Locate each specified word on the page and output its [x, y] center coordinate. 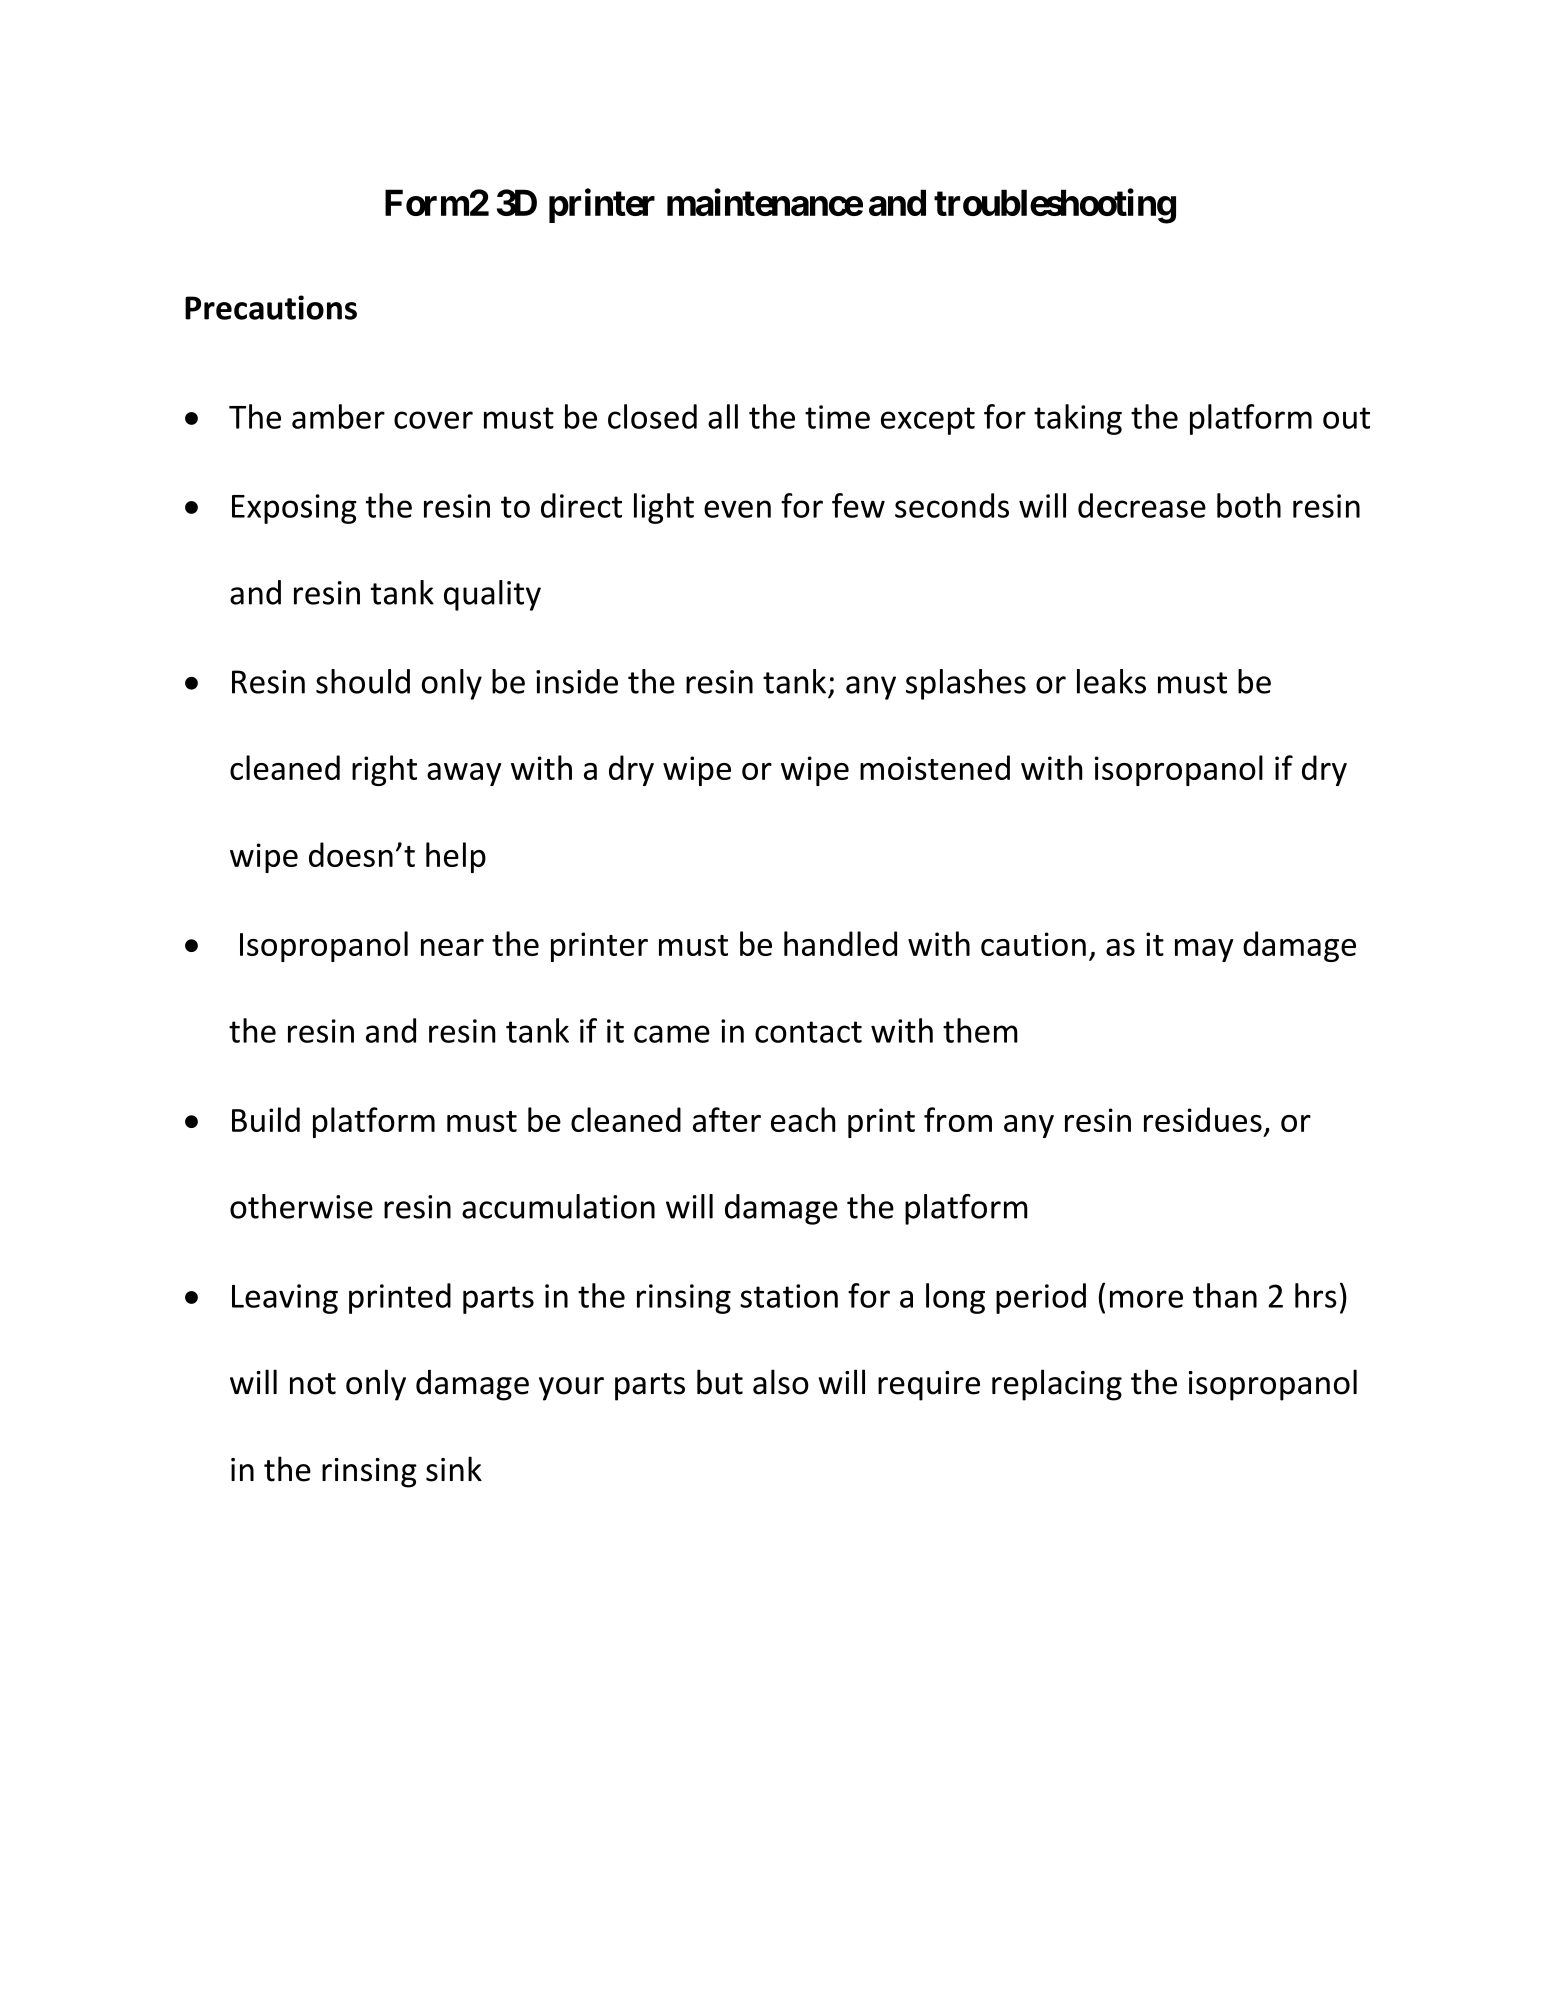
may [1204, 950]
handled [840, 943]
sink [454, 1469]
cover [433, 420]
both [1249, 505]
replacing [1057, 1385]
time [837, 417]
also [781, 1382]
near [452, 947]
